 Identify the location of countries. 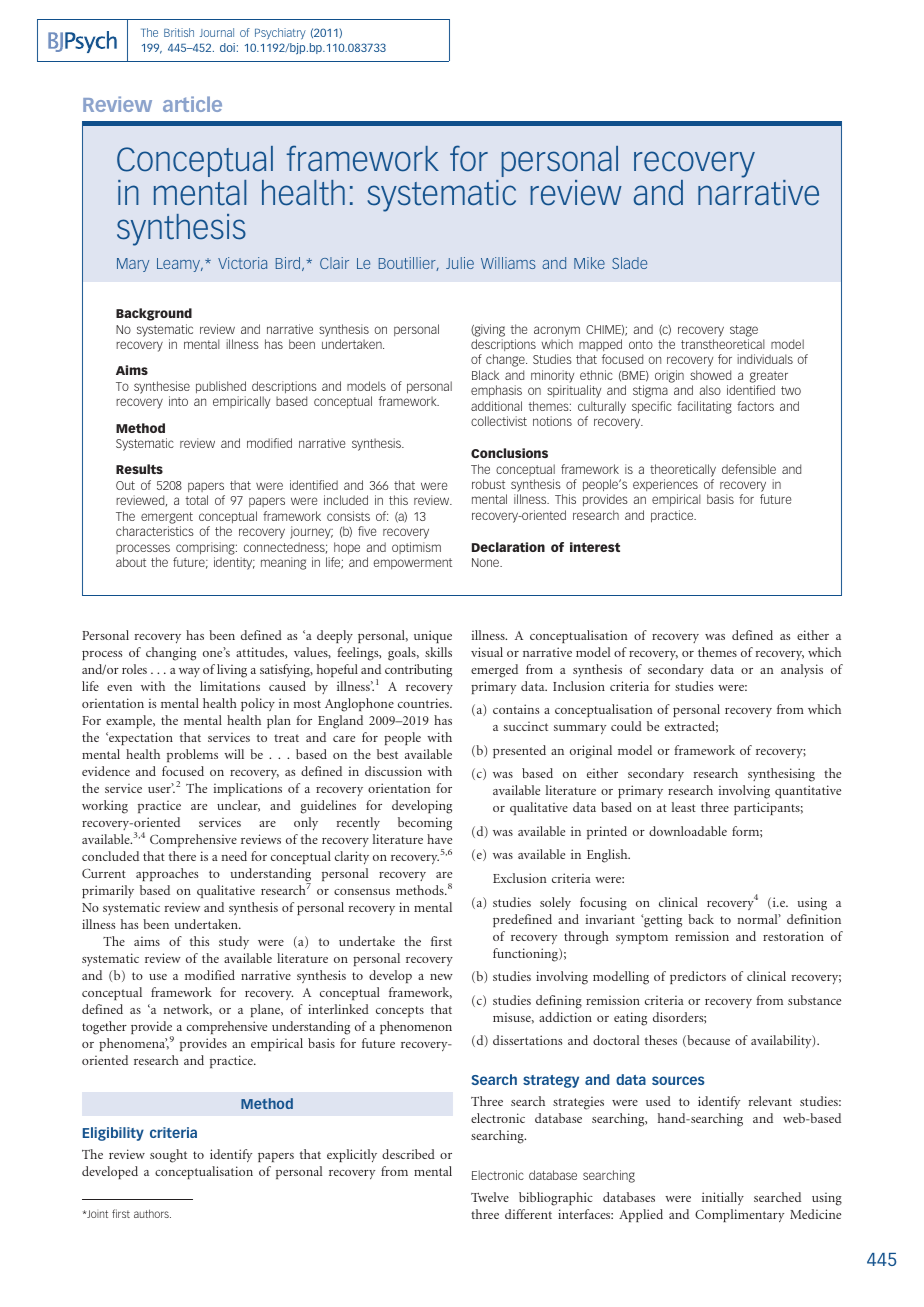
(424, 703).
